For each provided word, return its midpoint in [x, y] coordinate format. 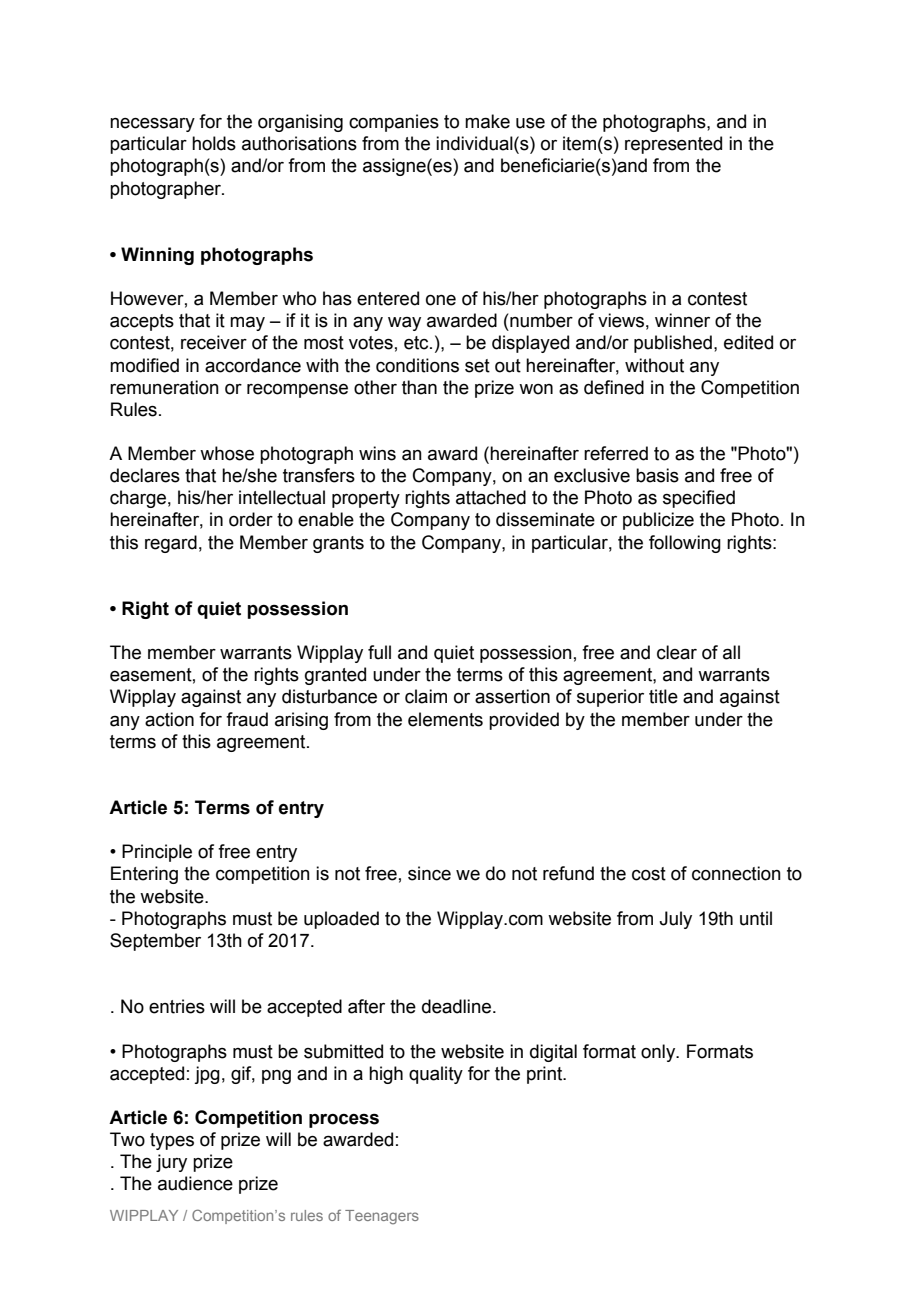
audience [195, 1183]
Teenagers [382, 1217]
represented [673, 145]
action [169, 719]
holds [214, 143]
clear [677, 652]
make [487, 121]
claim [426, 696]
